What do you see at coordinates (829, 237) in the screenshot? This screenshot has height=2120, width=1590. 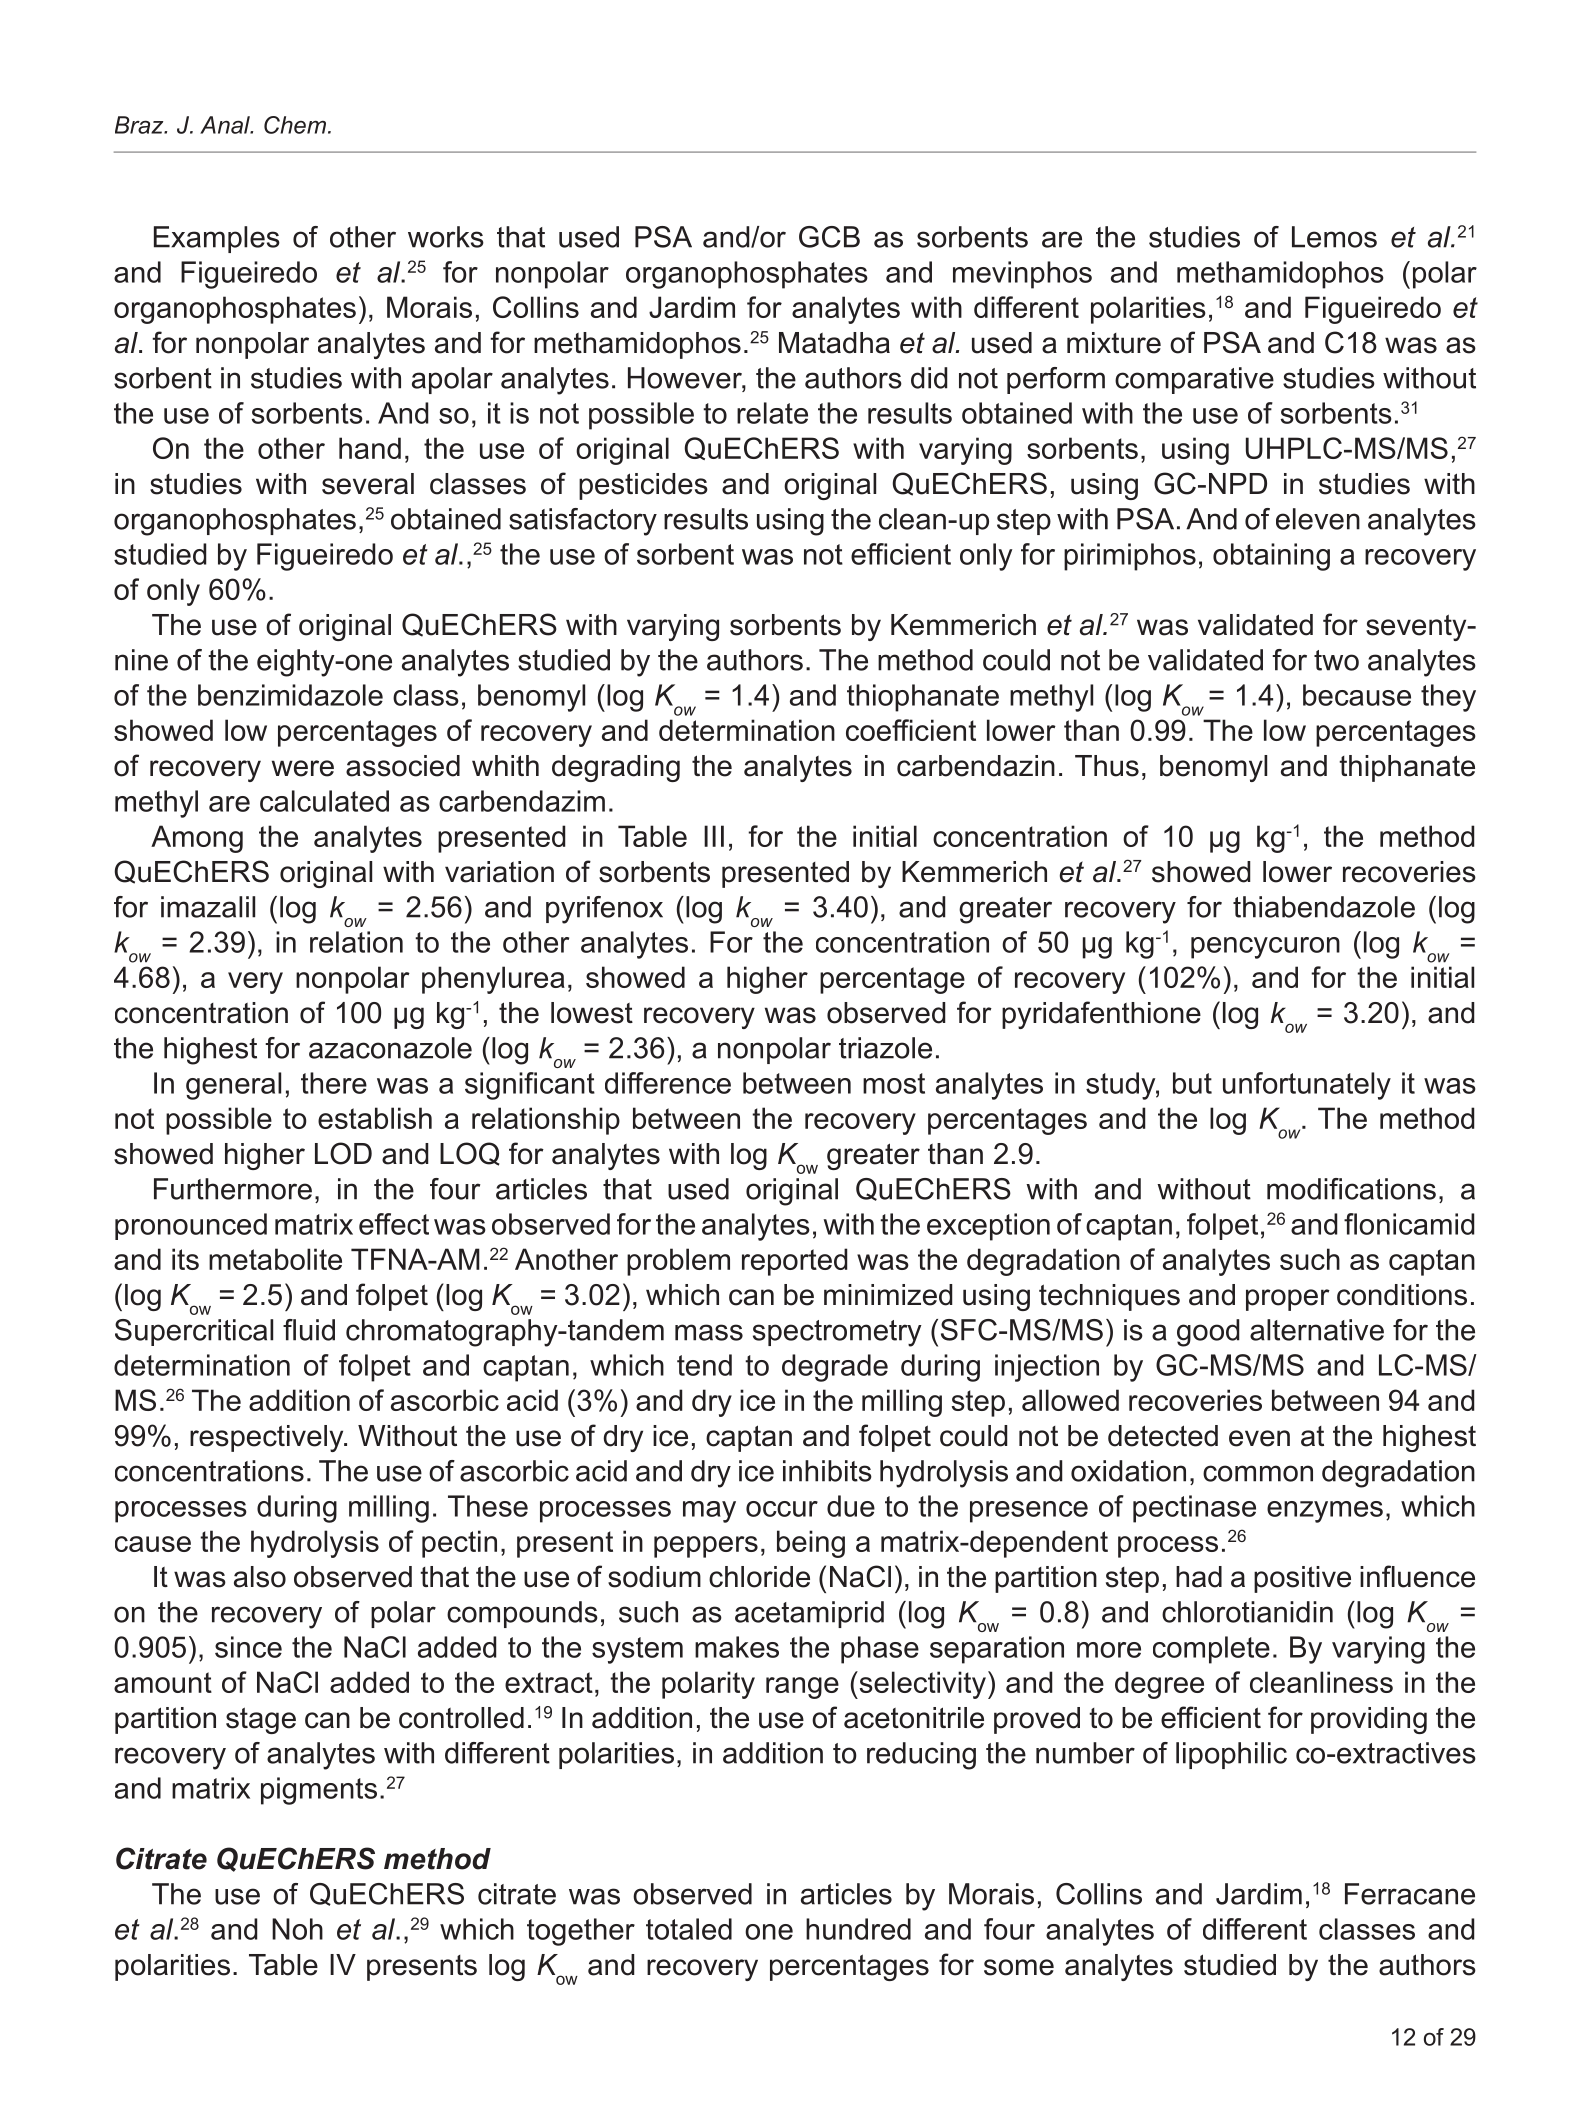 I see `GCB` at bounding box center [829, 237].
